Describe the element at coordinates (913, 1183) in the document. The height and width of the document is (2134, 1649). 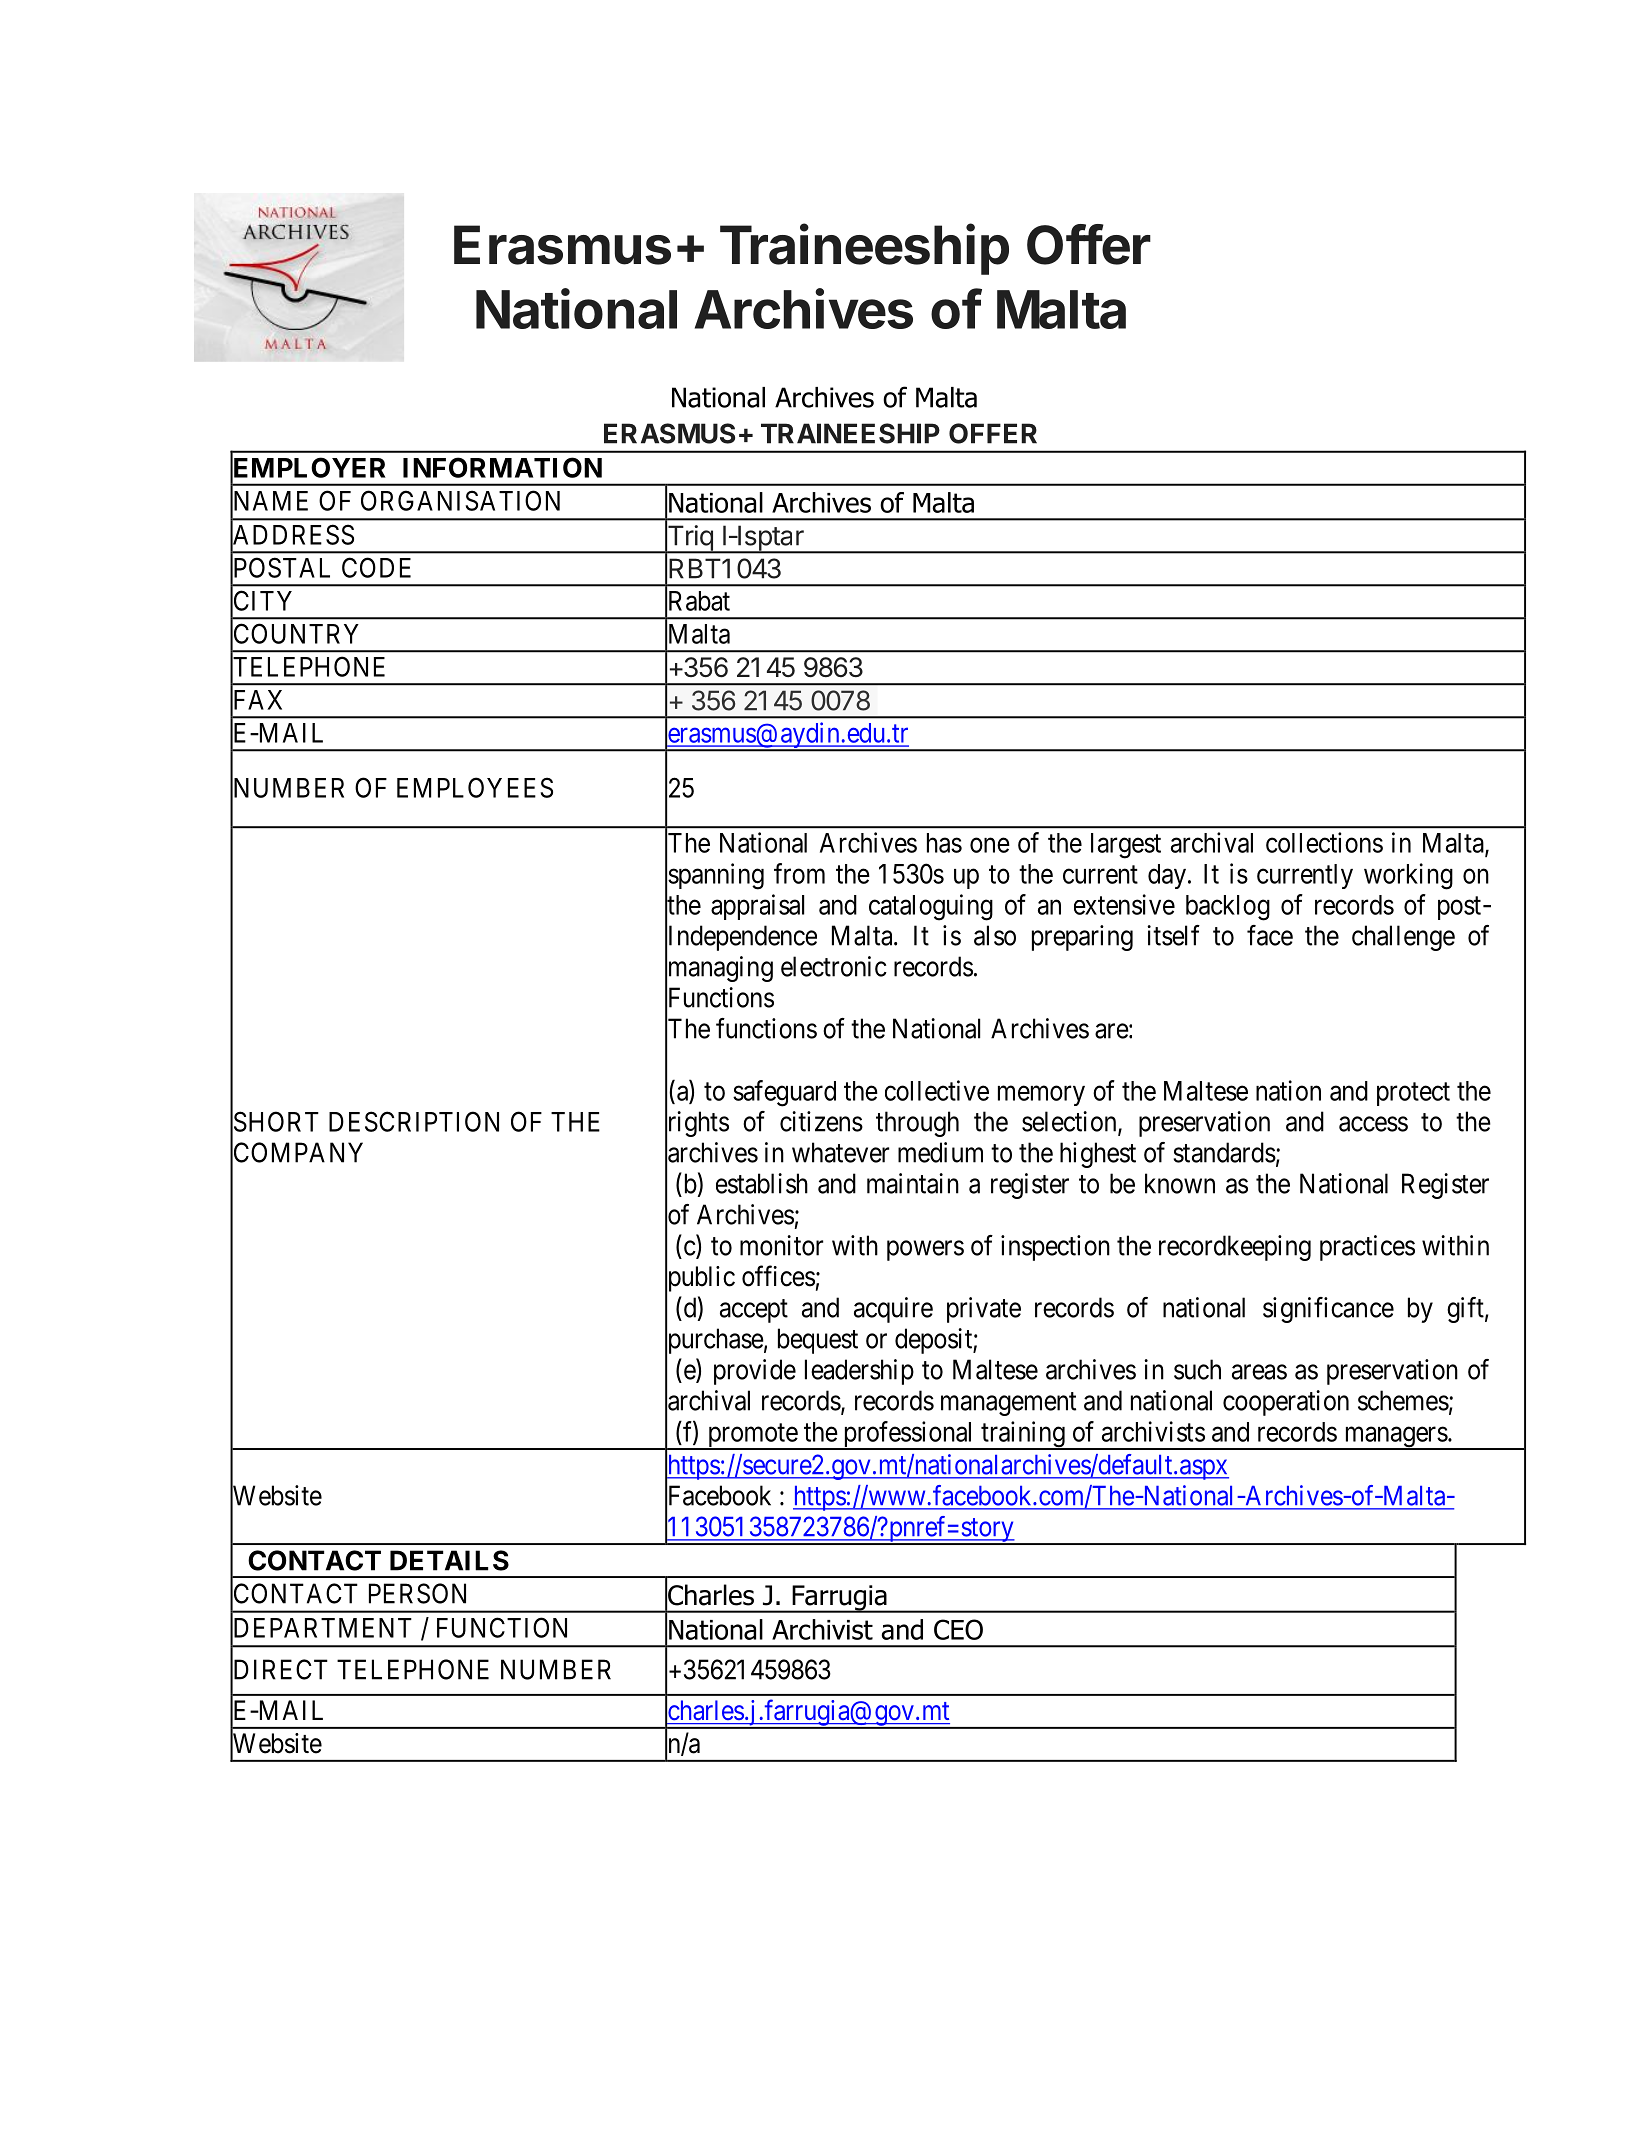
I see `maintain` at that location.
